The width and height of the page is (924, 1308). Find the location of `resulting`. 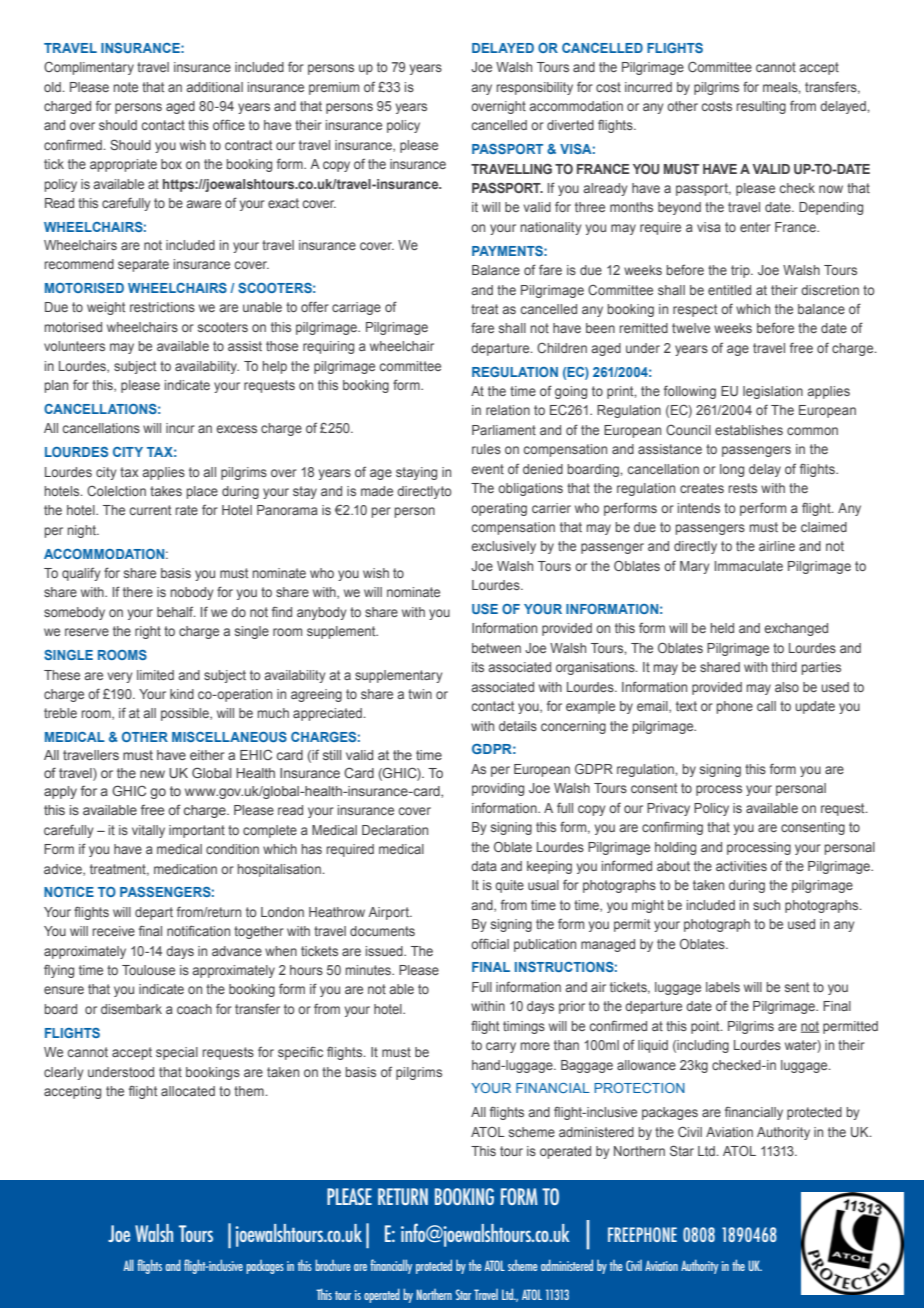

resulting is located at coordinates (761, 107).
